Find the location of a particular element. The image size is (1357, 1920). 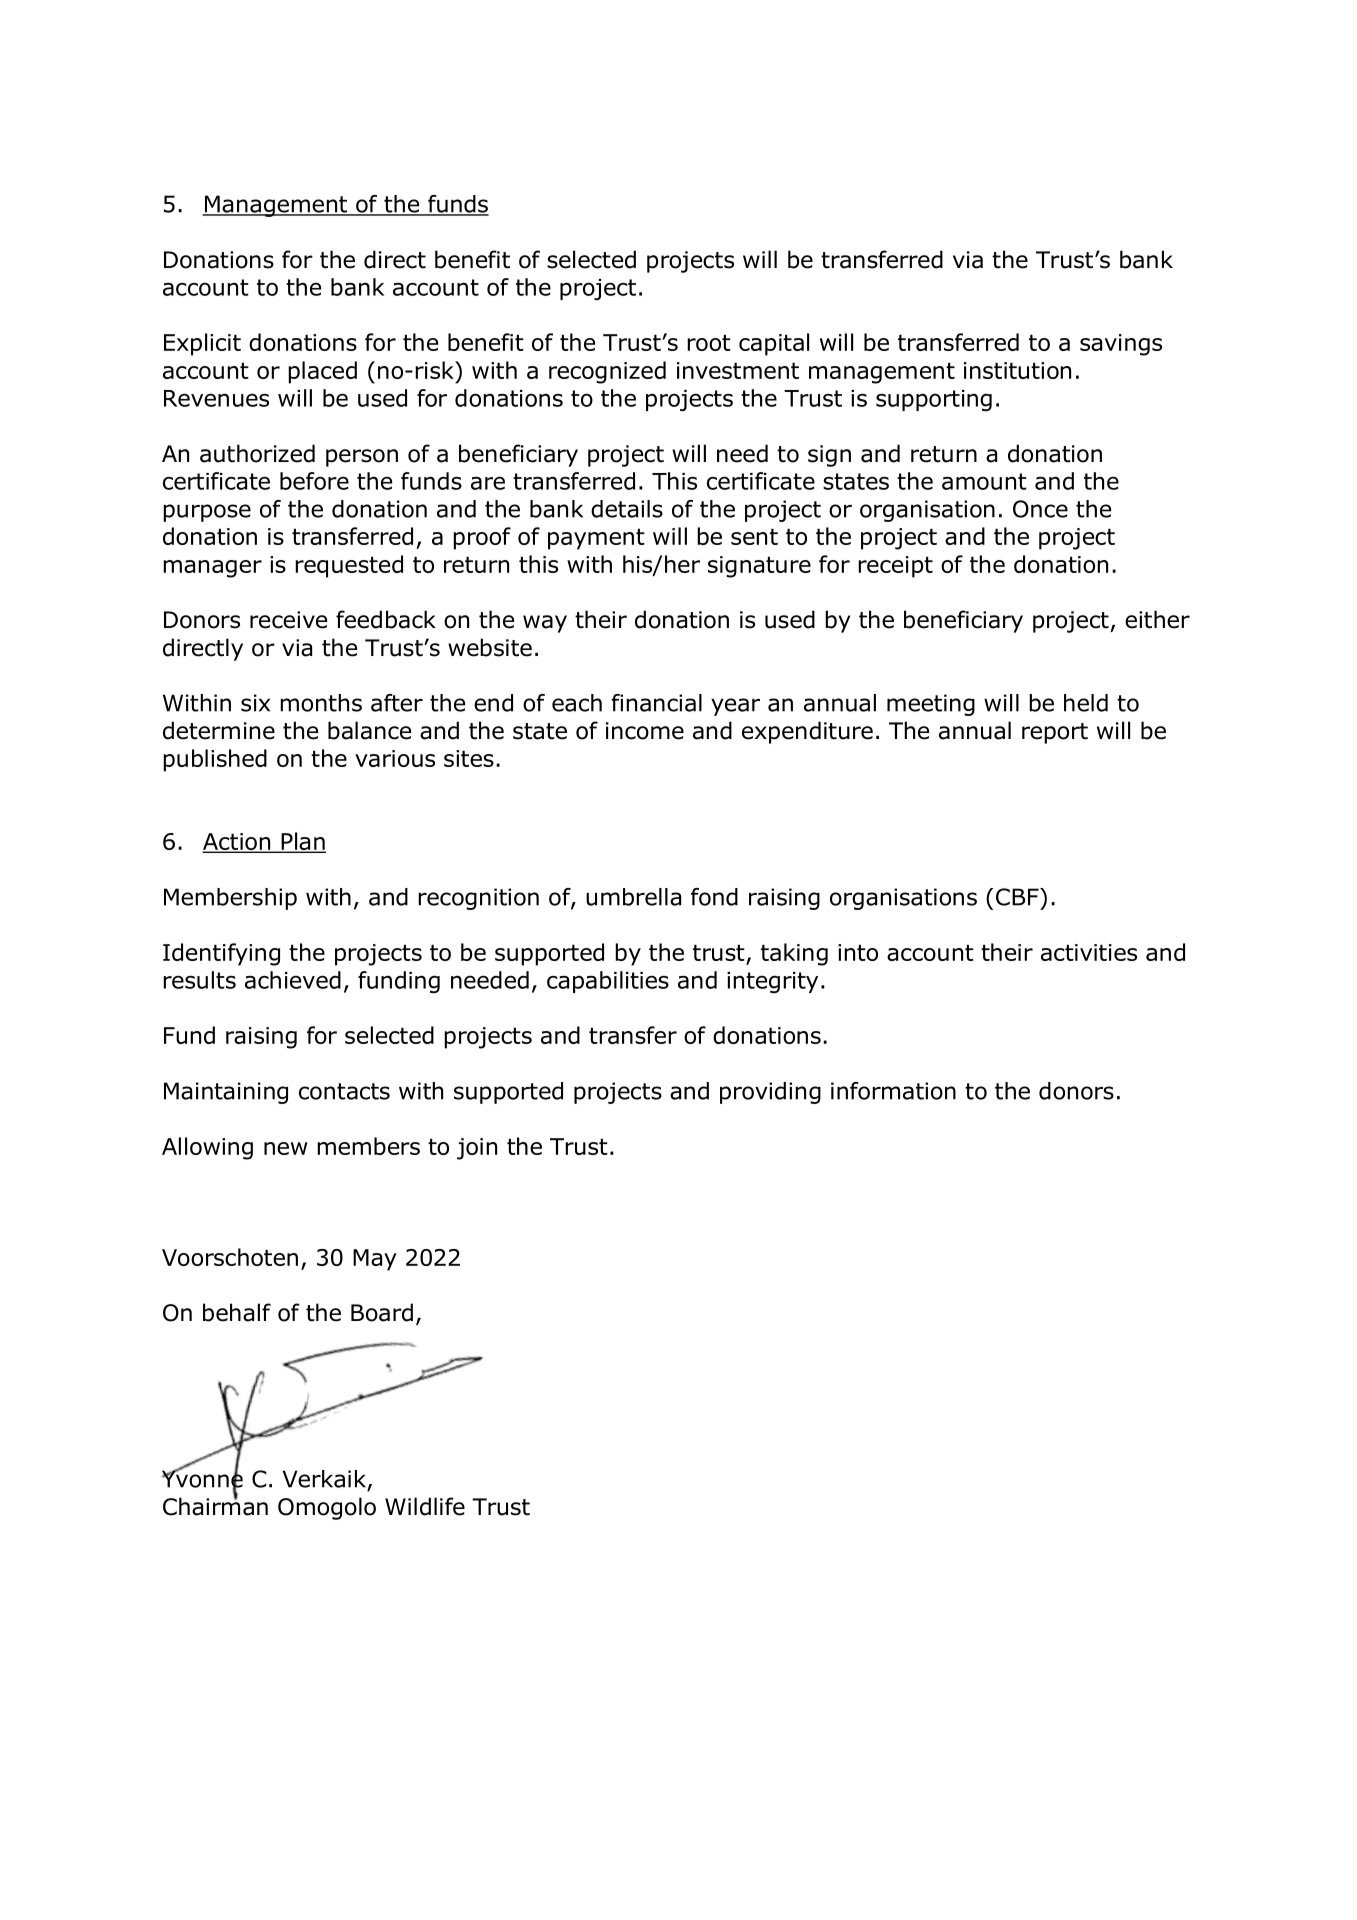

held is located at coordinates (1086, 703).
